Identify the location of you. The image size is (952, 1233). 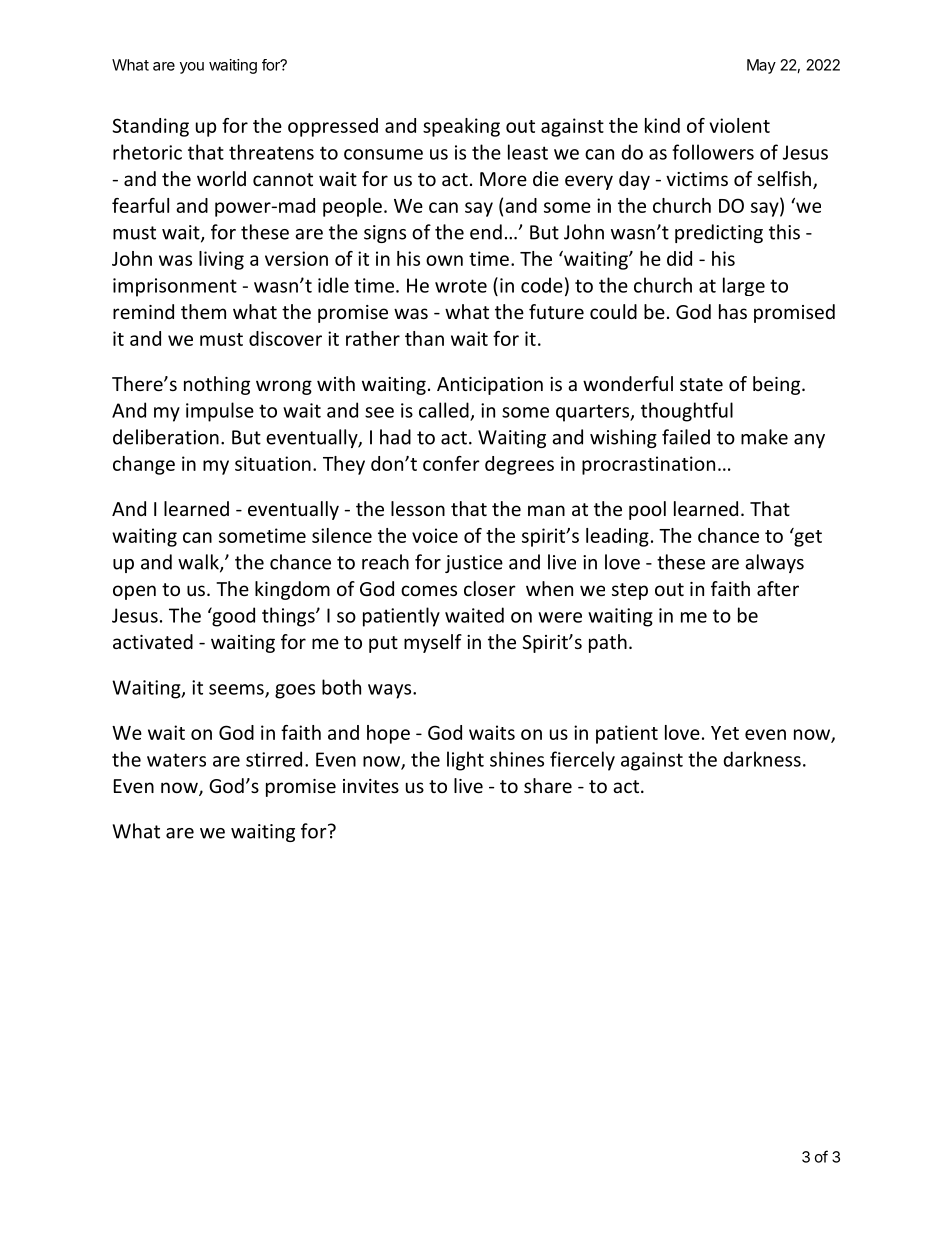
(192, 68).
